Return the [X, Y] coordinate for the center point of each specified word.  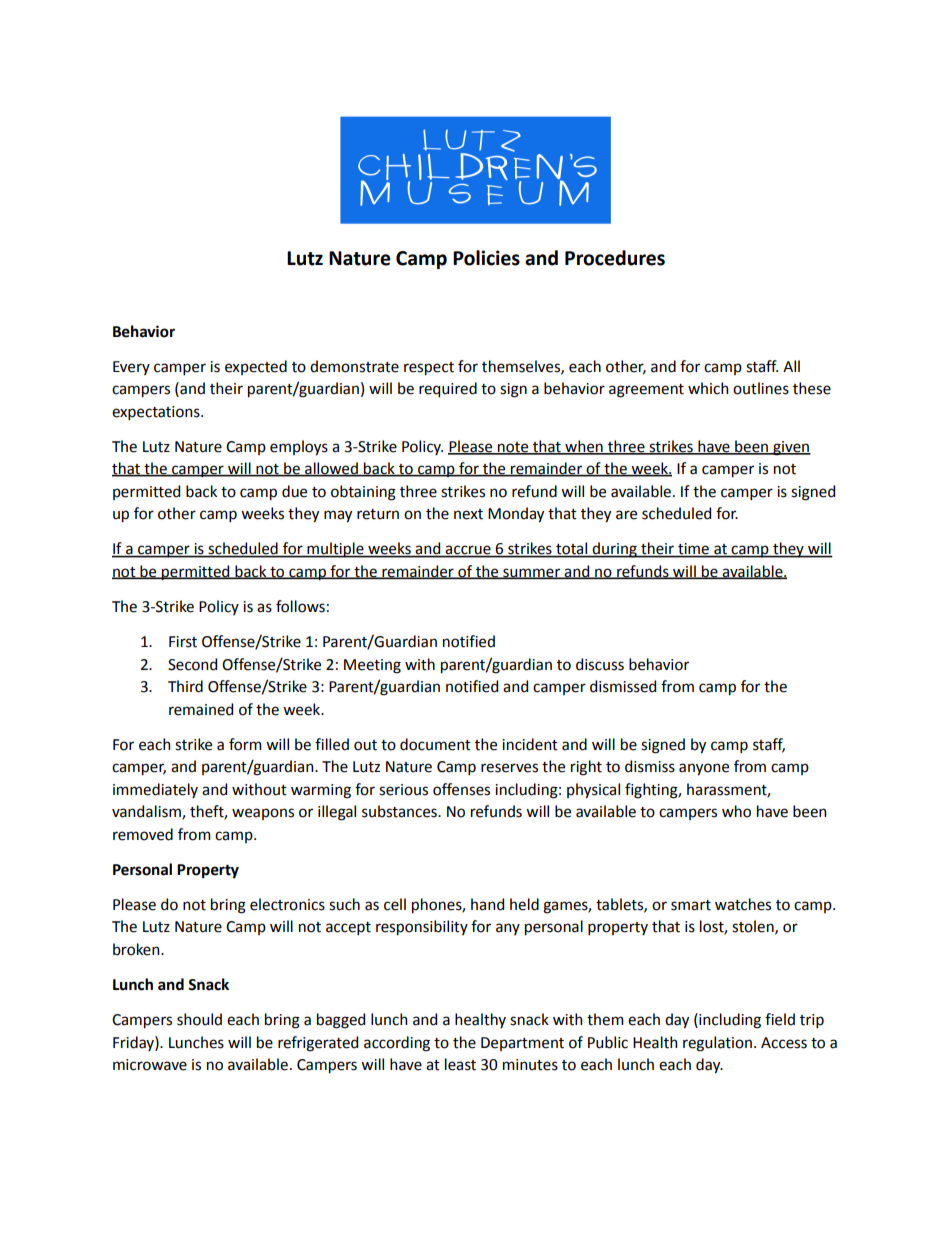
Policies [486, 258]
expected [256, 367]
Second [192, 664]
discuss [600, 664]
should [199, 1019]
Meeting [372, 666]
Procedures [615, 258]
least [460, 1064]
